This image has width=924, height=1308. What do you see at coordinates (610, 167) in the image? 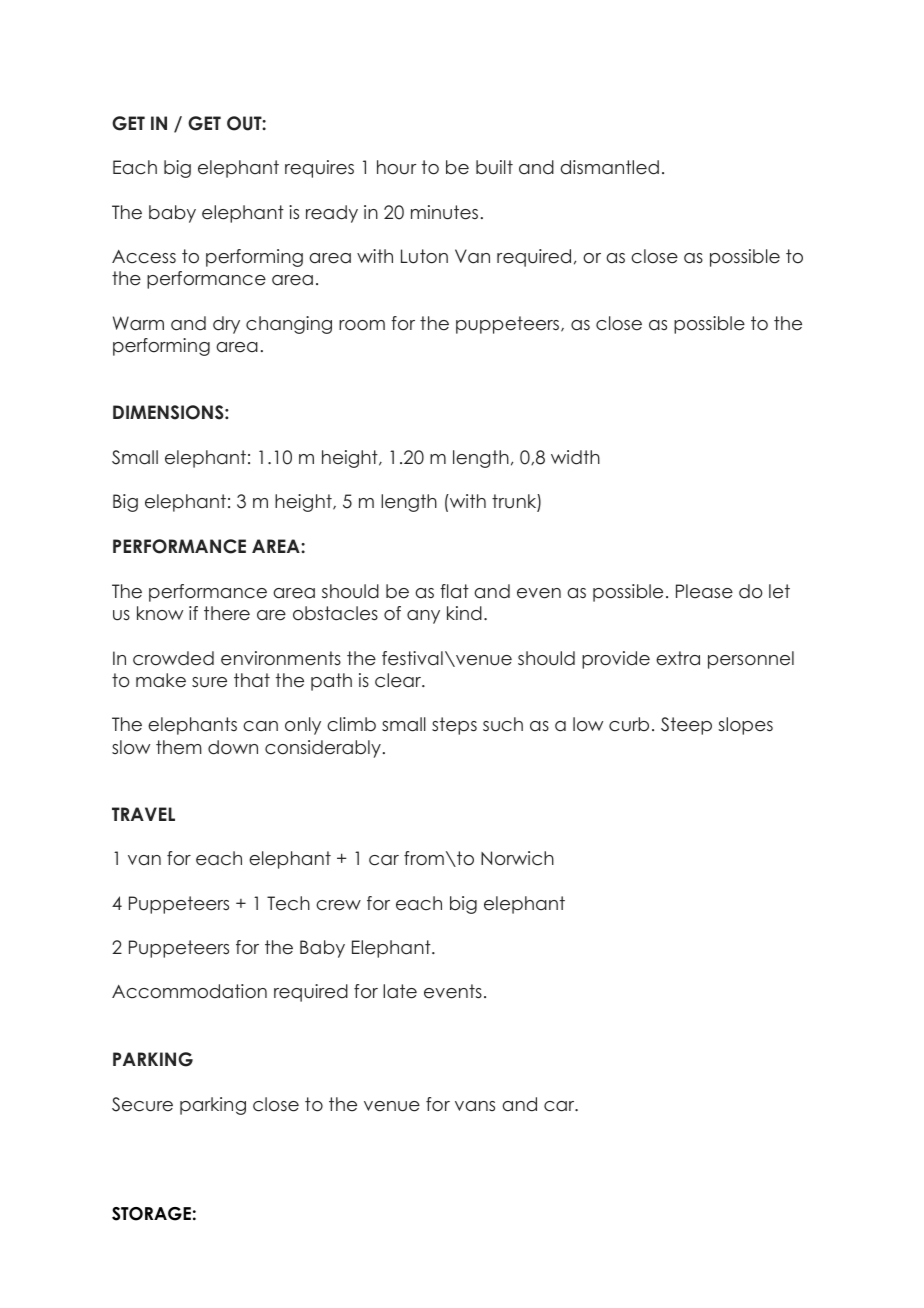
I see `dismantled` at bounding box center [610, 167].
